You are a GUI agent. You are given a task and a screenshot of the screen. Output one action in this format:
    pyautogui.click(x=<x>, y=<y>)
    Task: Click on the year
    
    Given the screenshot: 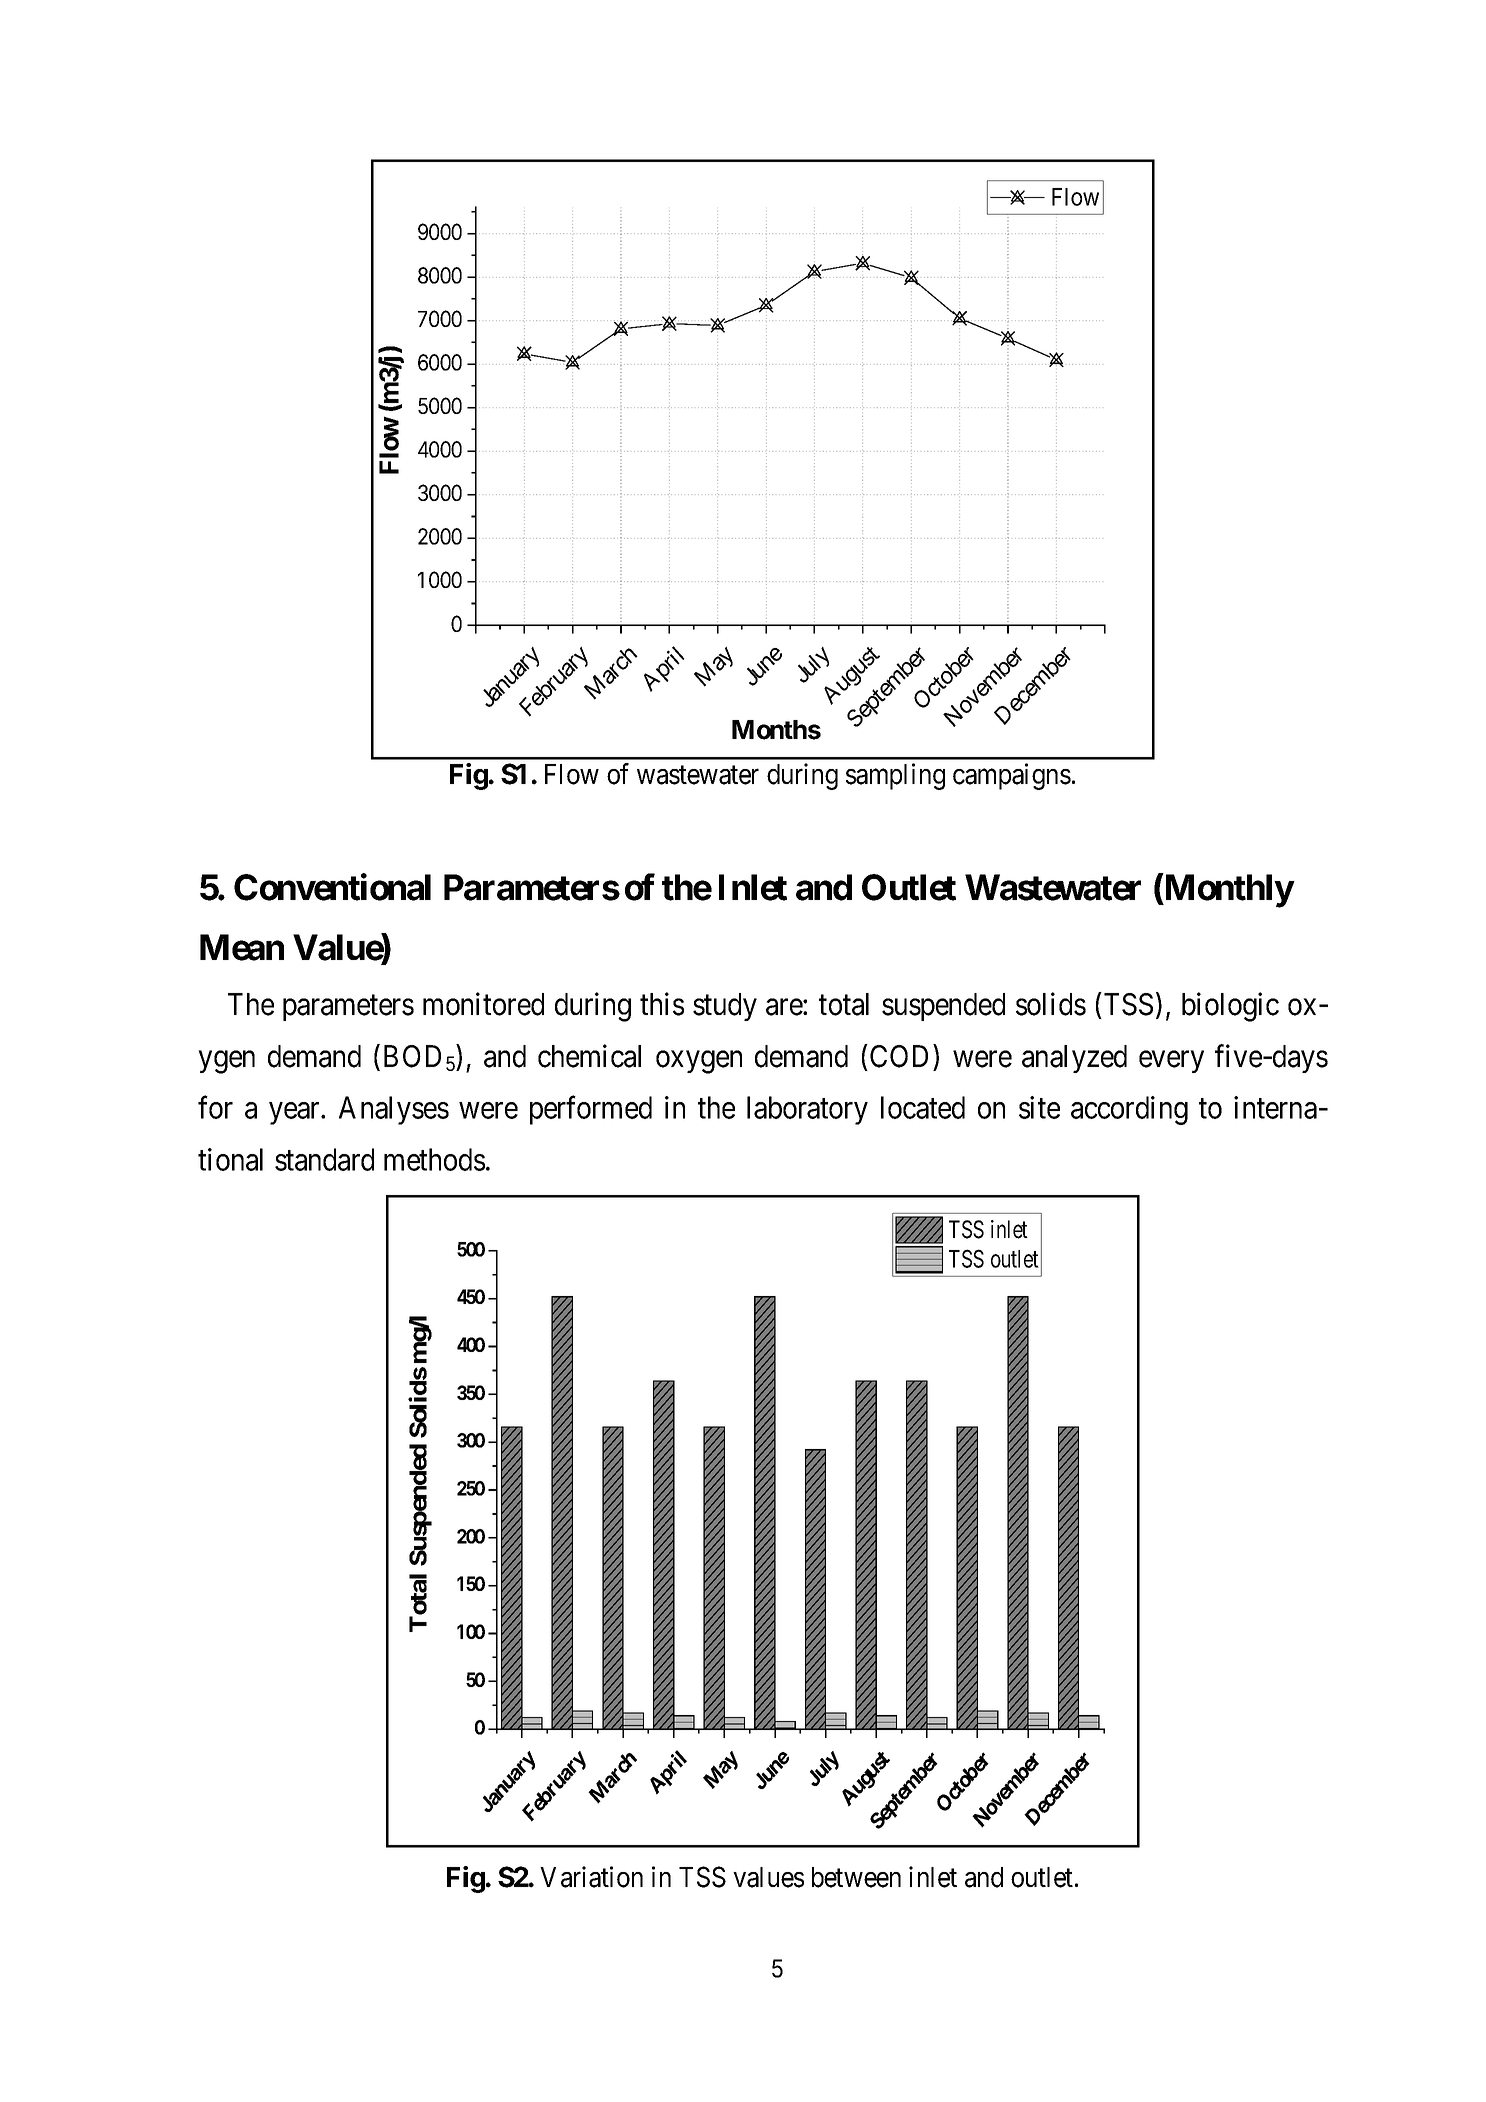 What is the action you would take?
    pyautogui.click(x=295, y=1114)
